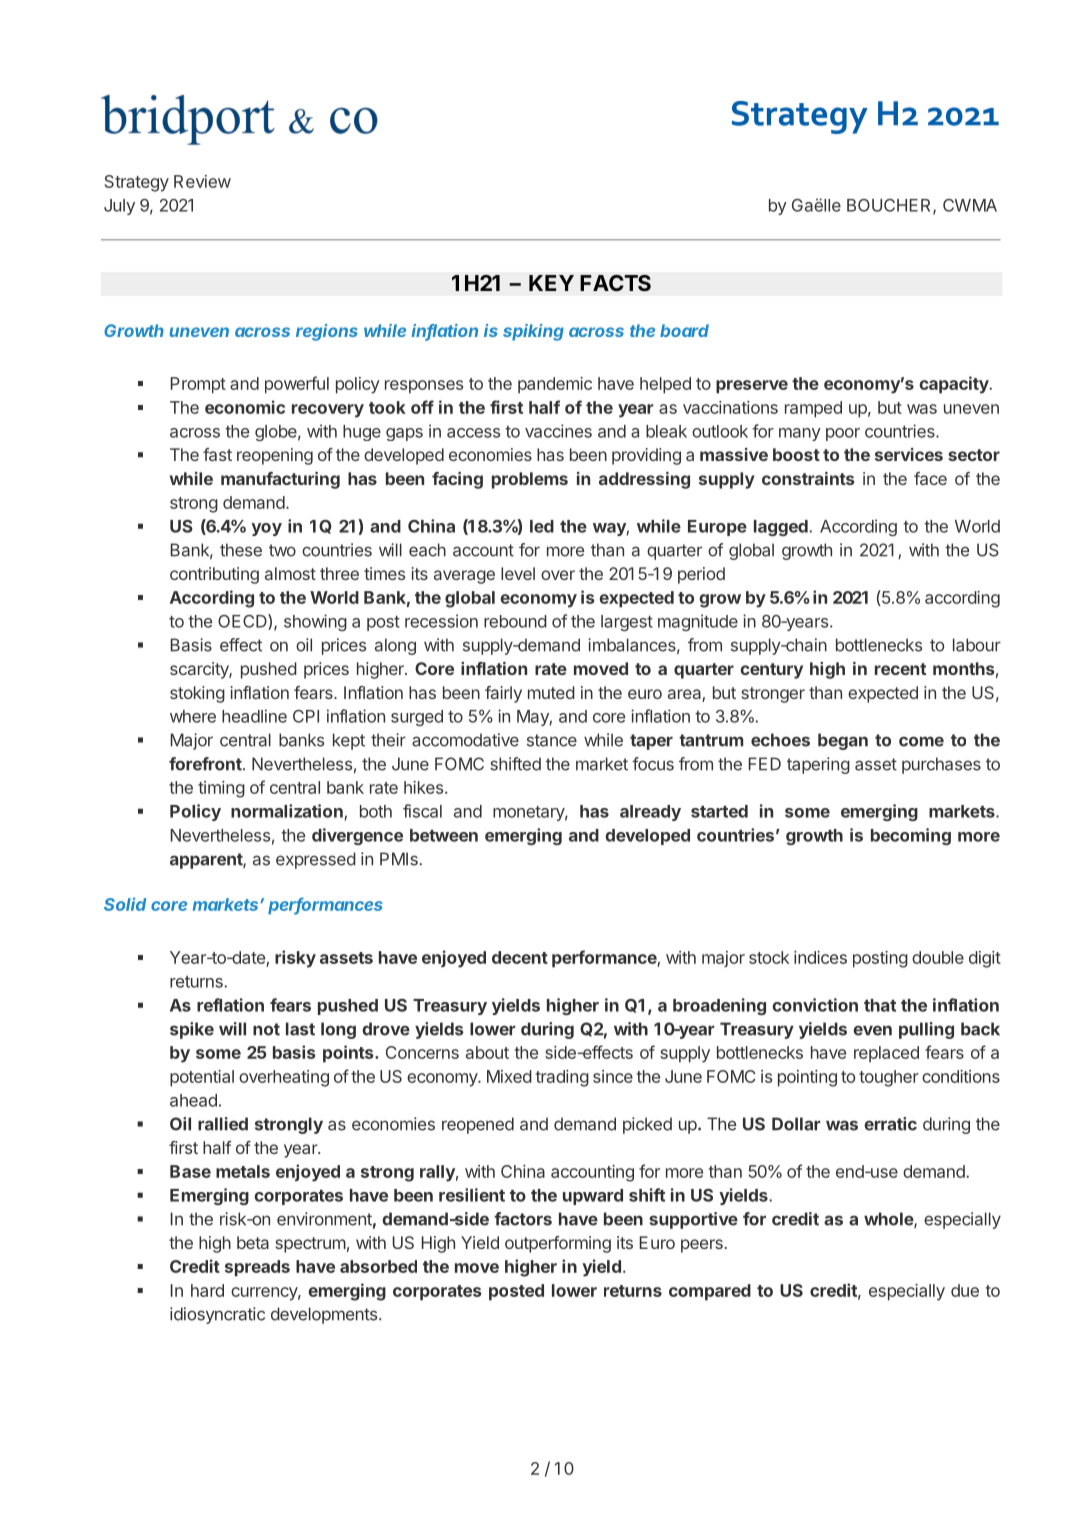 Image resolution: width=1088 pixels, height=1539 pixels. Describe the element at coordinates (207, 1290) in the screenshot. I see `hard` at that location.
